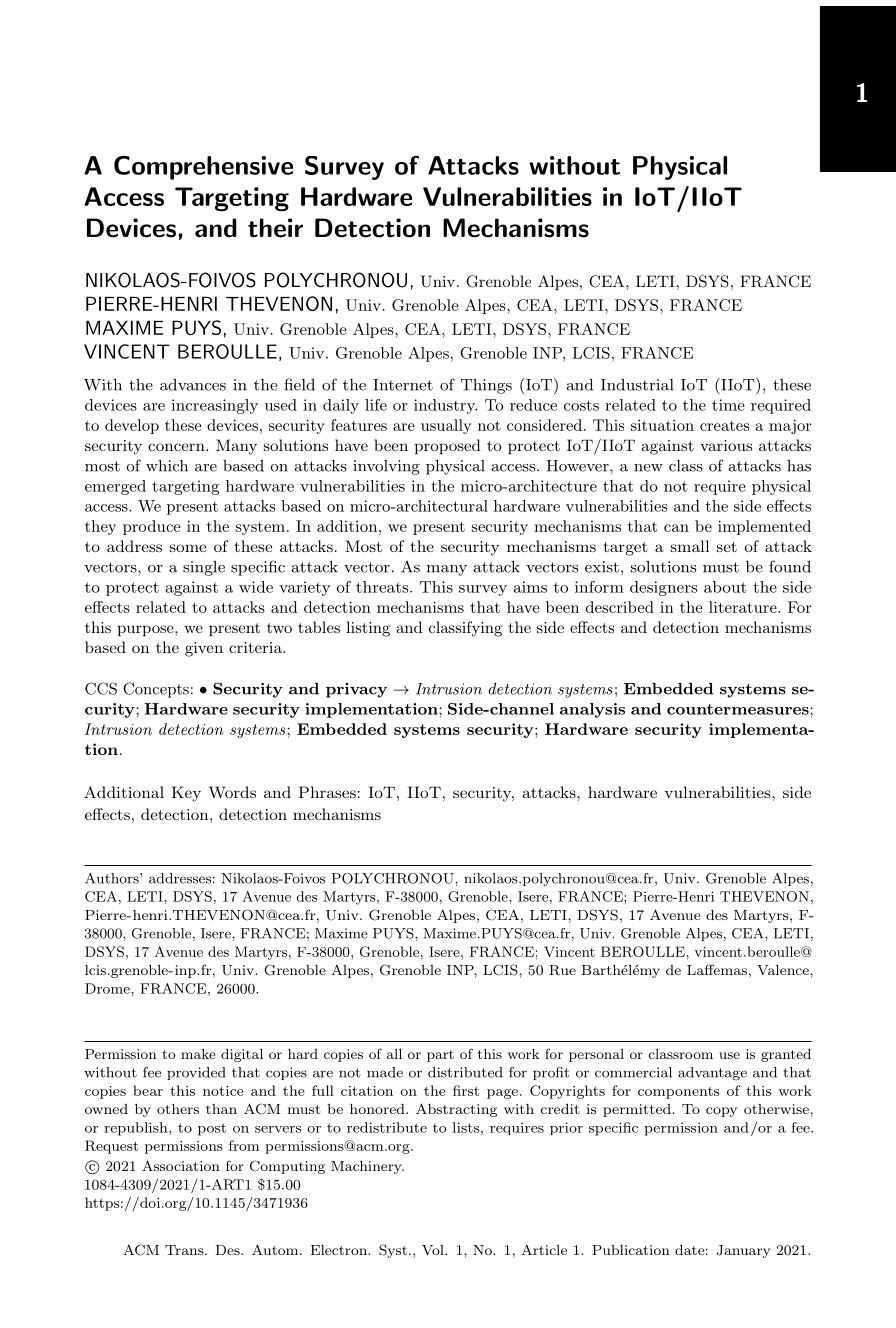  I want to click on Drome, so click(108, 988).
